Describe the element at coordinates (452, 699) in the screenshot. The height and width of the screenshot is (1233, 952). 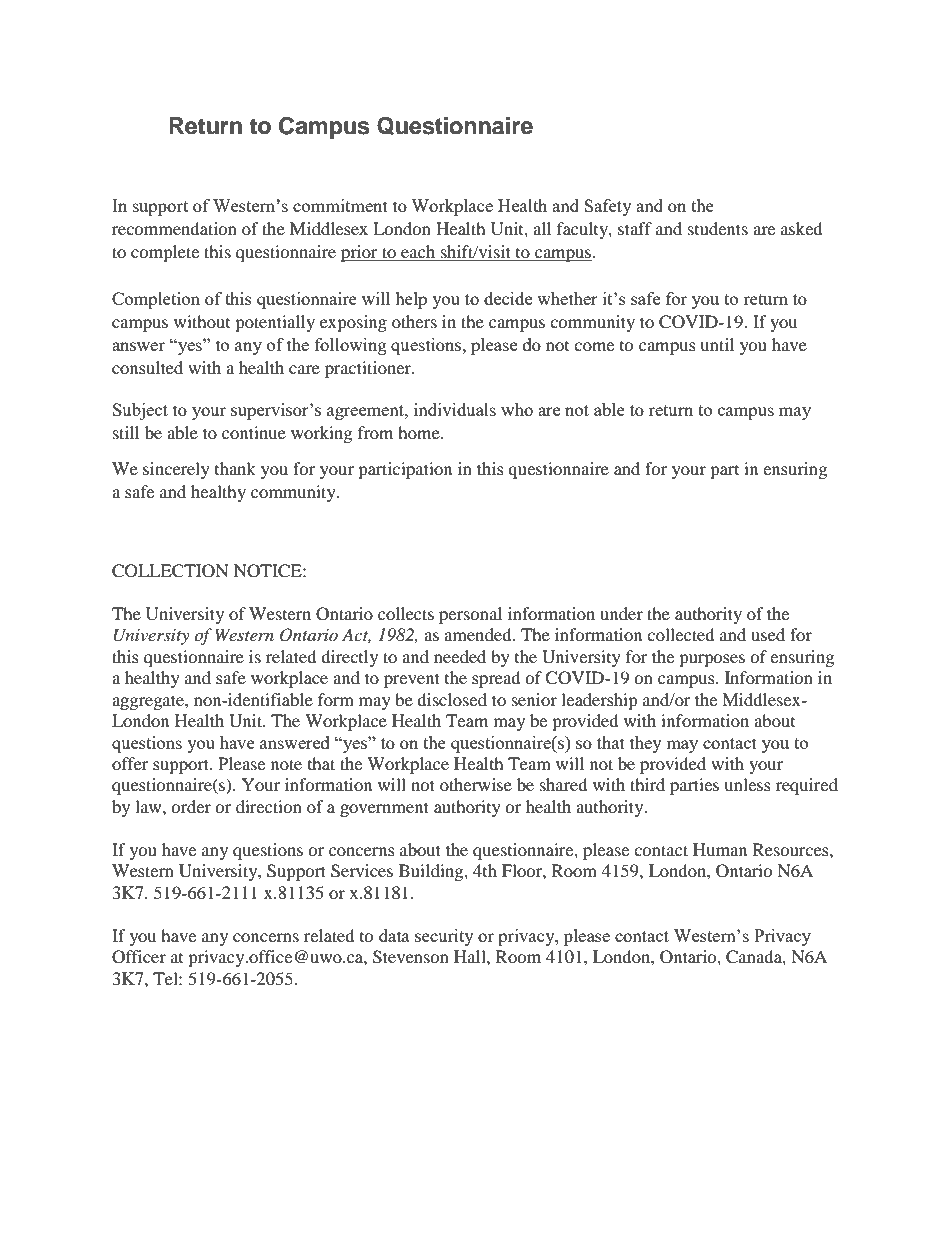
I see `disclosed` at that location.
